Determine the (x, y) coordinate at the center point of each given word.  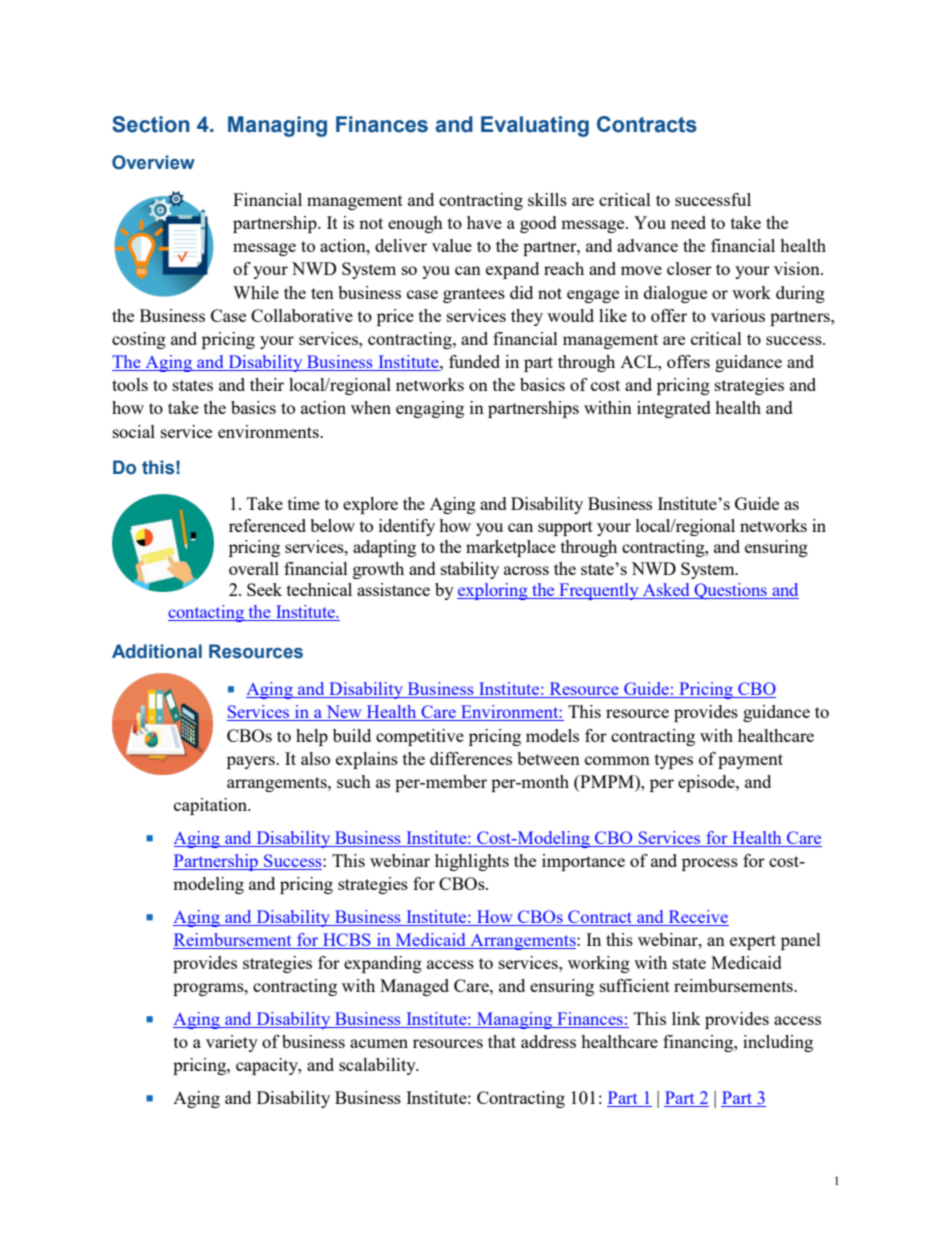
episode (707, 783)
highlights (472, 862)
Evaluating (535, 126)
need (688, 222)
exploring (493, 591)
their (267, 384)
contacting (207, 613)
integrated (674, 409)
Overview (153, 162)
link (686, 1018)
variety (232, 1043)
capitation (212, 806)
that (502, 1041)
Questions (730, 591)
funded (474, 361)
